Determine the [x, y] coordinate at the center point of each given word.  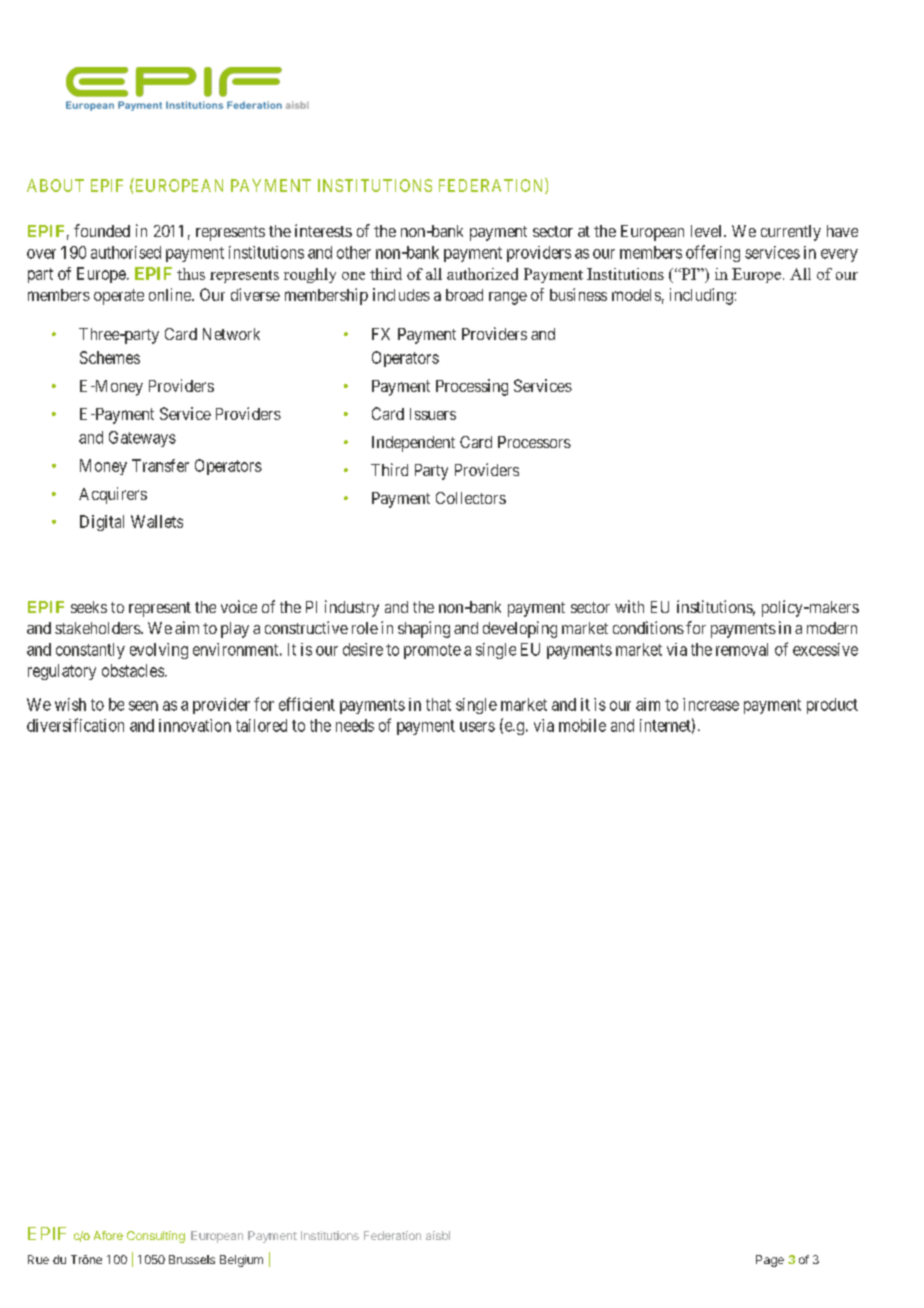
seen [143, 706]
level [708, 231]
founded [102, 230]
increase [711, 704]
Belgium [241, 1261]
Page [770, 1261]
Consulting [156, 1237]
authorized [482, 274]
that [438, 704]
